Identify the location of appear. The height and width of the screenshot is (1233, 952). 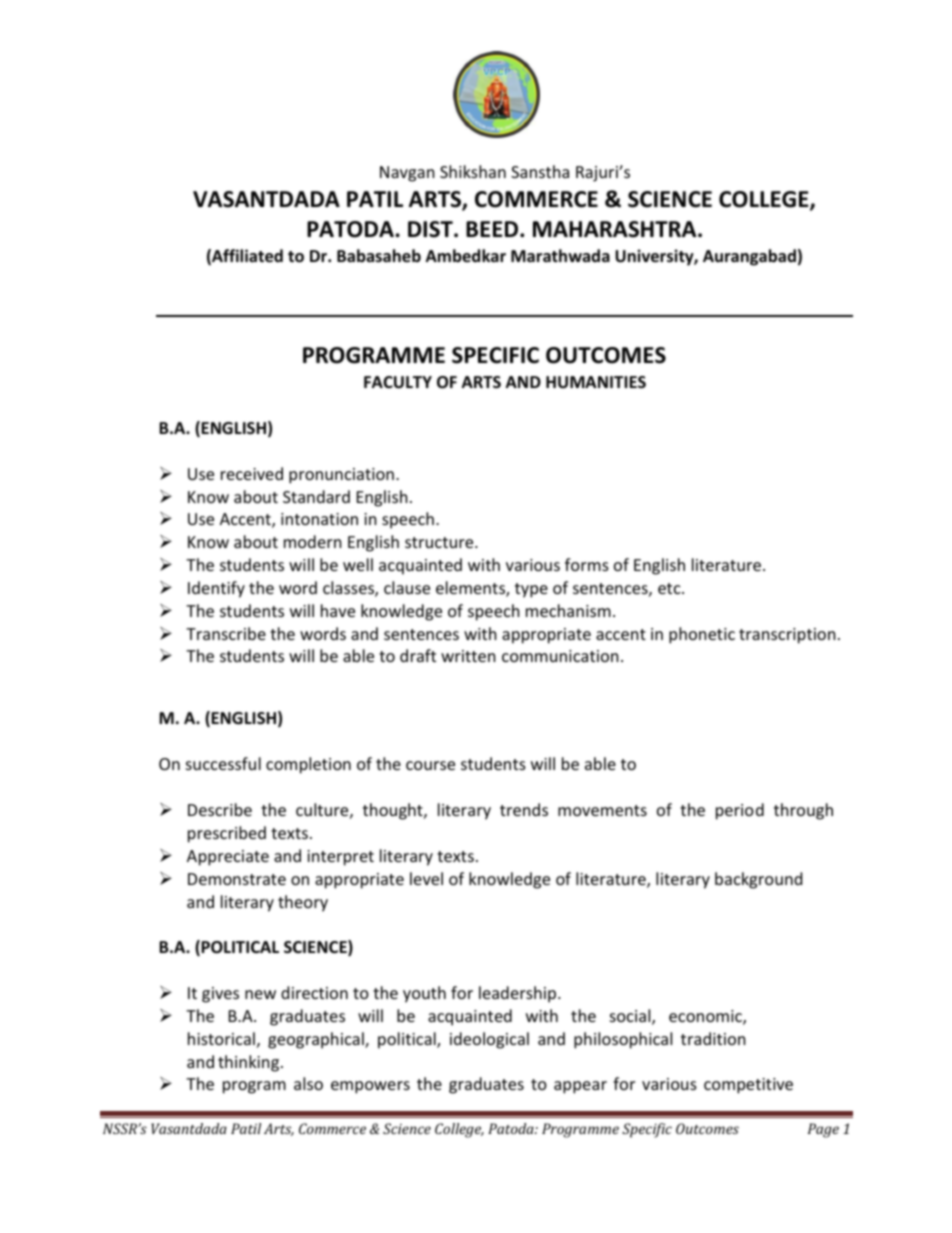
(580, 1087).
